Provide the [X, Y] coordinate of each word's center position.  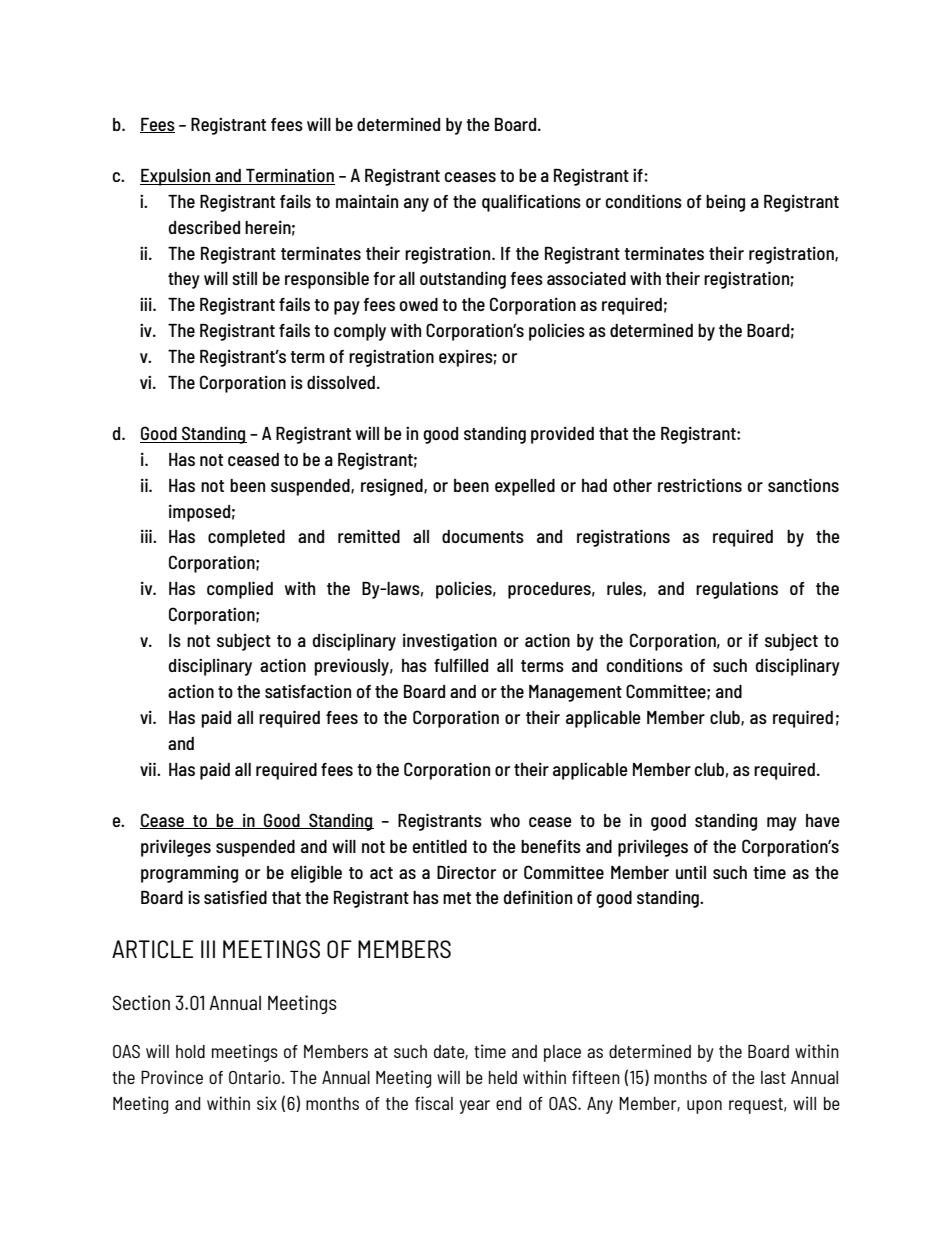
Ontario [256, 1077]
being [725, 203]
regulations [737, 590]
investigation [450, 642]
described [204, 227]
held [503, 1077]
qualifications [531, 203]
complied [240, 590]
